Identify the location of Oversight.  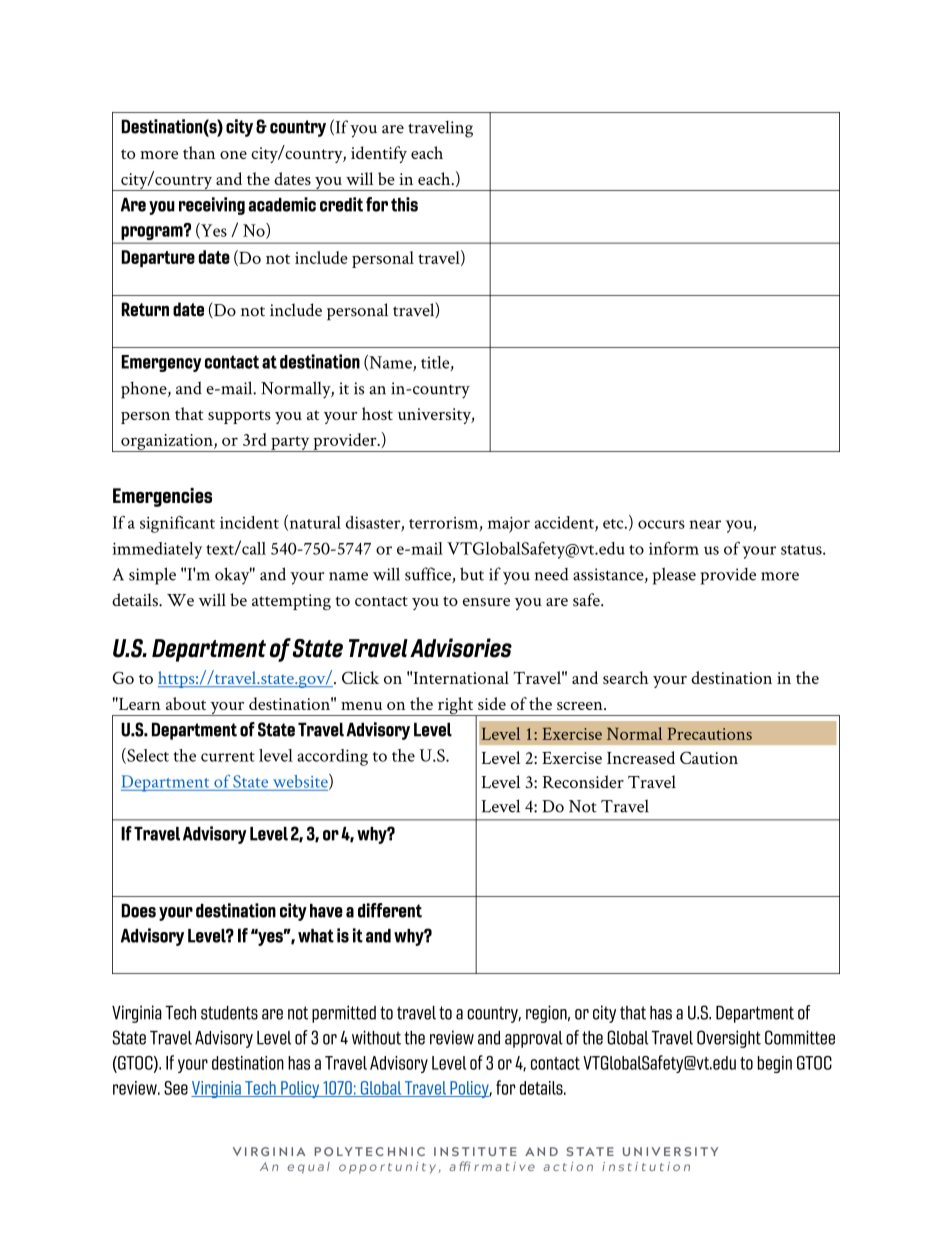
(729, 1039).
